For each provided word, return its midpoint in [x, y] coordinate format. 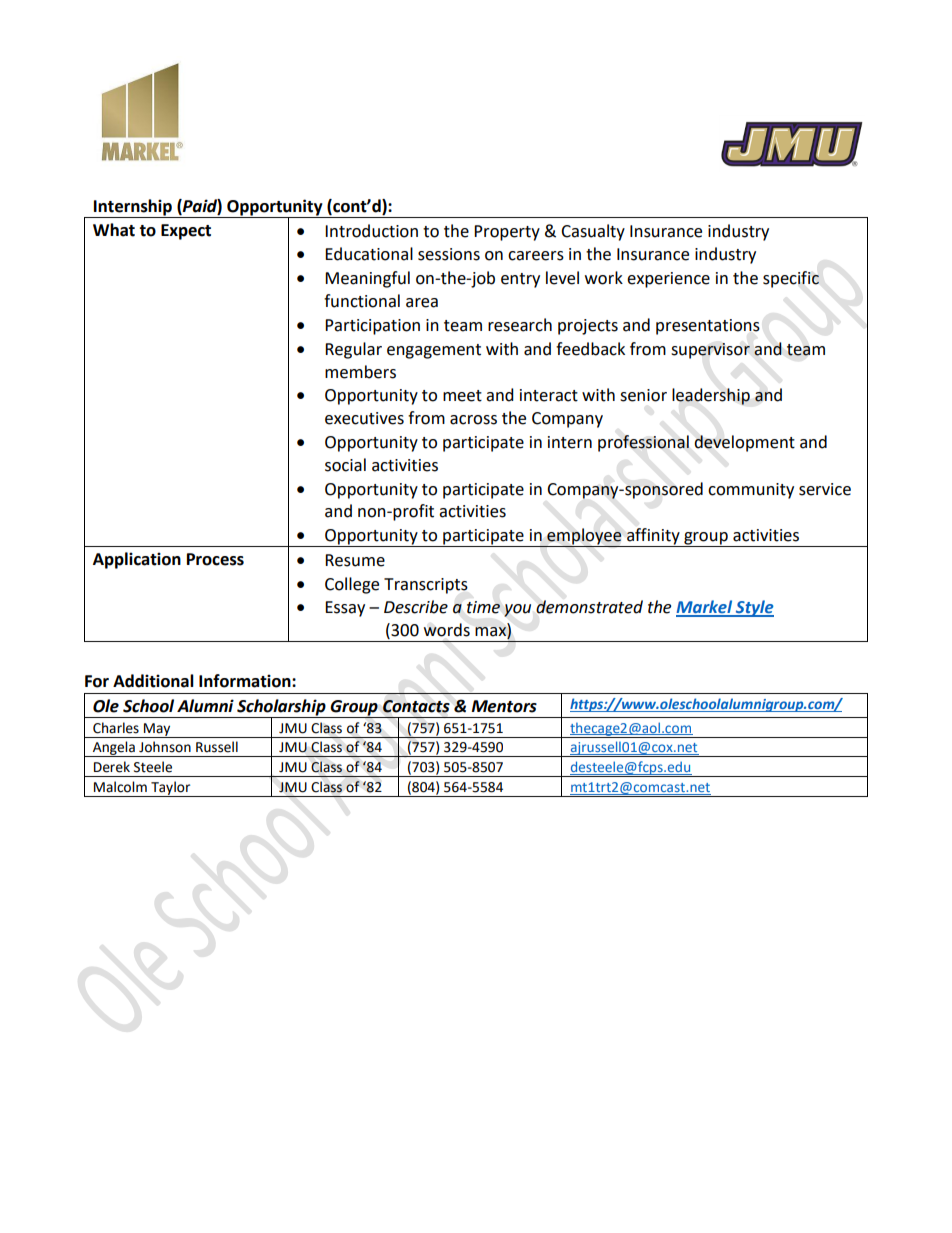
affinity [653, 537]
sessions [449, 254]
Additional [153, 681]
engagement [434, 351]
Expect [186, 232]
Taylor [171, 789]
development [744, 443]
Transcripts [426, 586]
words [447, 630]
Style [754, 608]
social [345, 465]
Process [215, 559]
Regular [353, 350]
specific [791, 279]
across [473, 420]
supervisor [710, 351]
